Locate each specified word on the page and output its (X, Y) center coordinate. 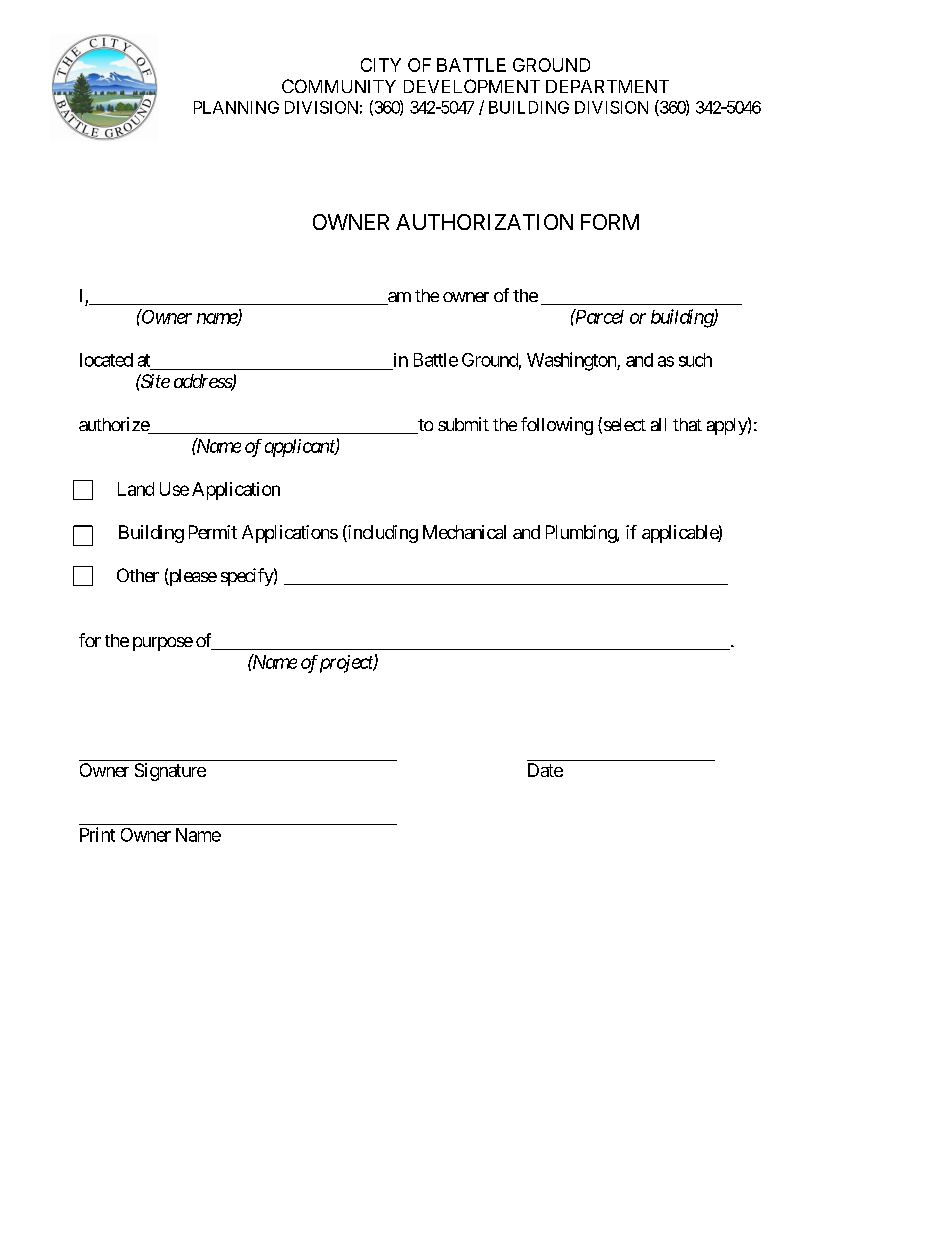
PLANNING (236, 107)
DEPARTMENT (607, 86)
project (347, 664)
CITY (381, 65)
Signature (170, 772)
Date (545, 770)
